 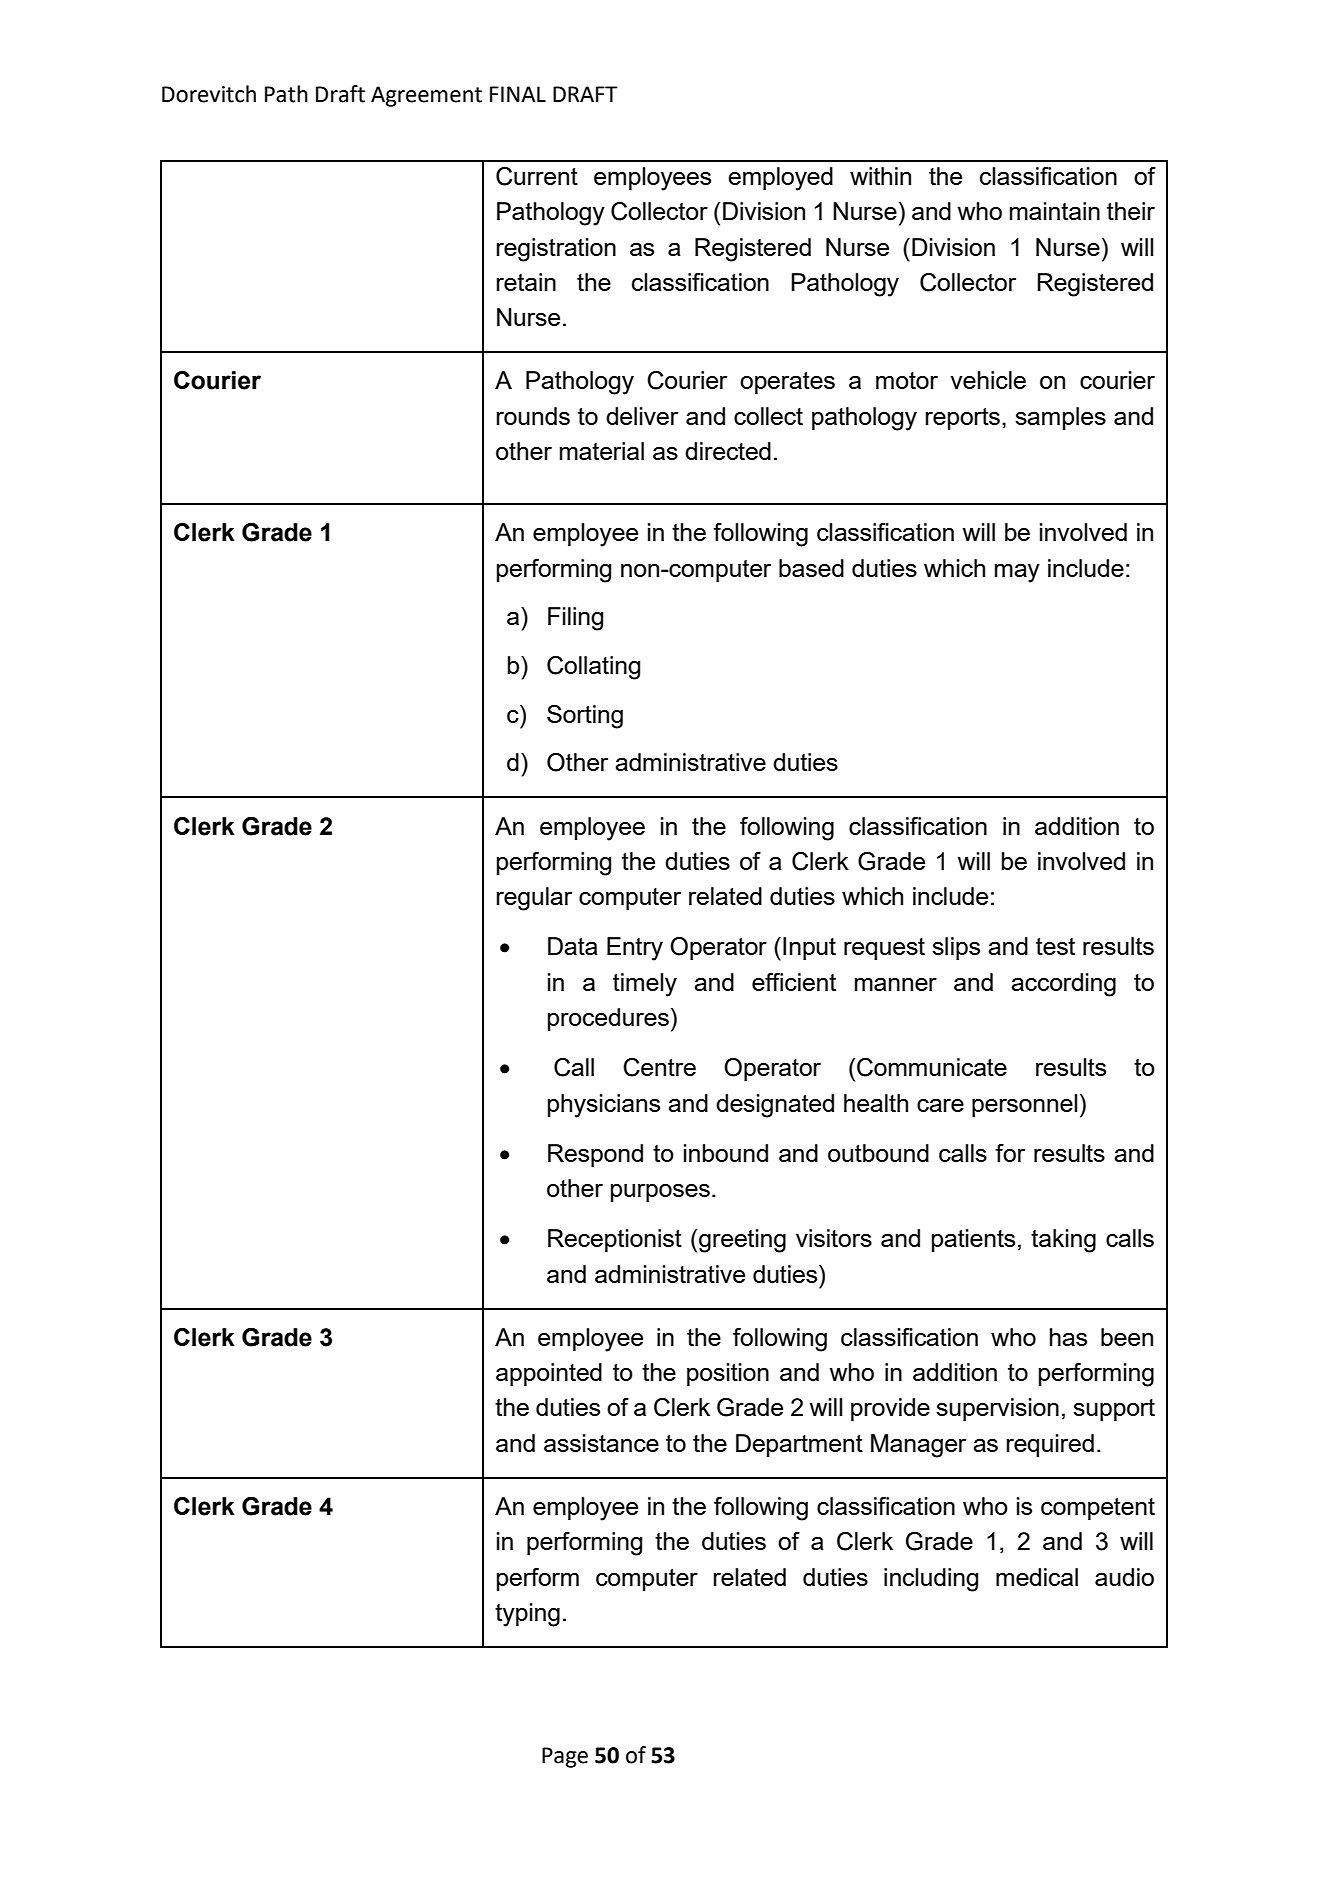 I want to click on Page, so click(x=565, y=1757).
